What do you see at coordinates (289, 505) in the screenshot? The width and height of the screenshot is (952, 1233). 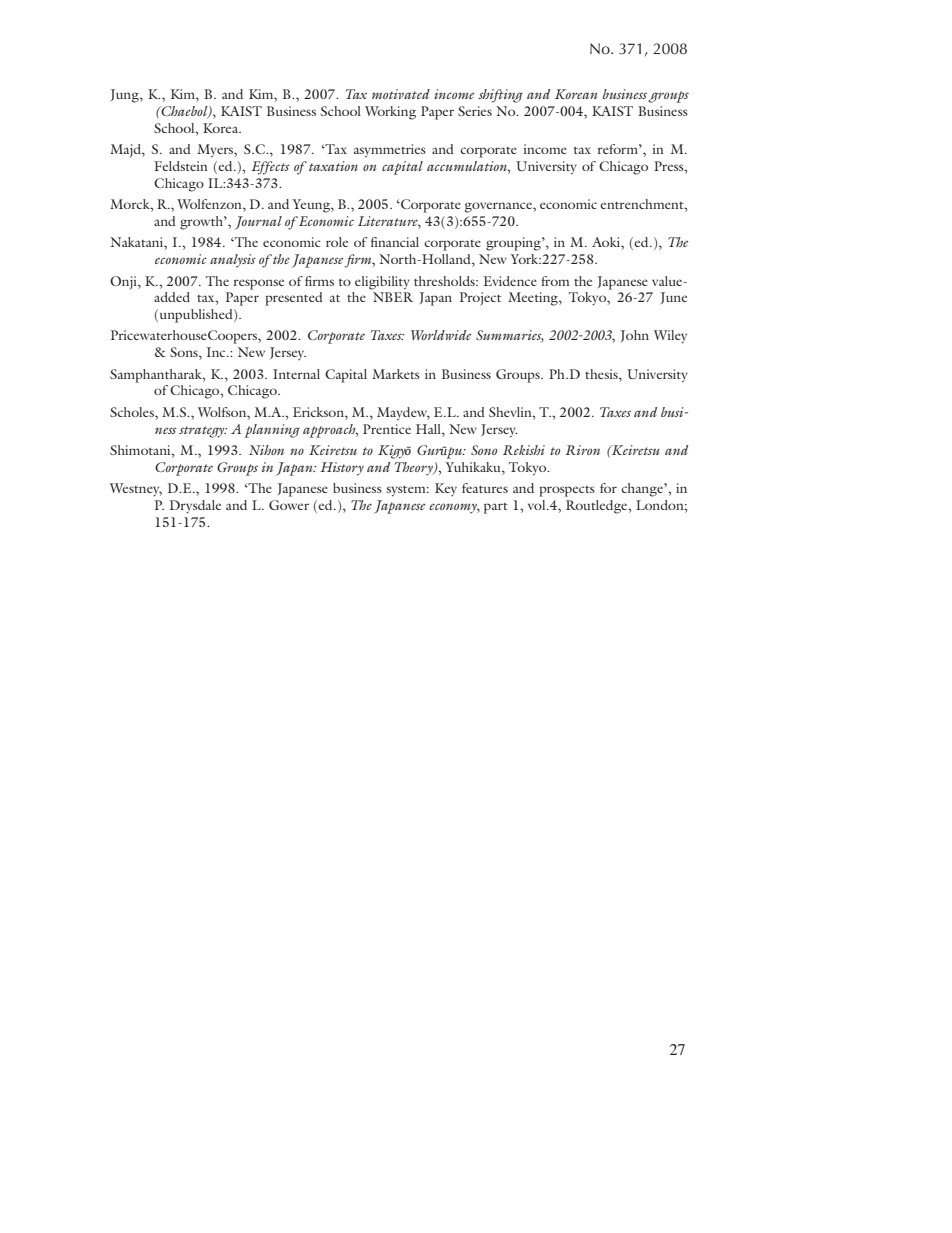 I see `Gower` at bounding box center [289, 505].
